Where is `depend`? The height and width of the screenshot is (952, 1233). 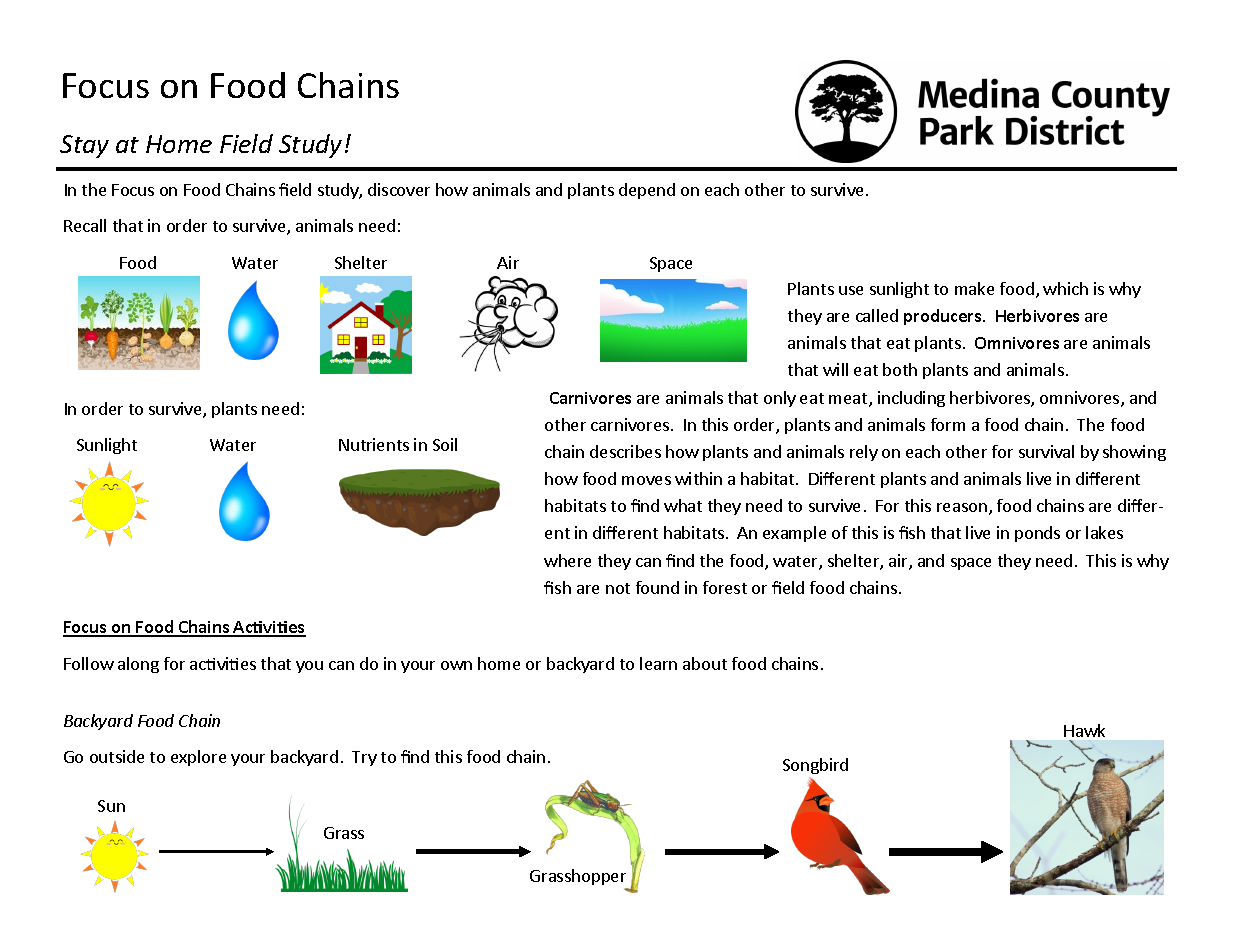 depend is located at coordinates (647, 191).
